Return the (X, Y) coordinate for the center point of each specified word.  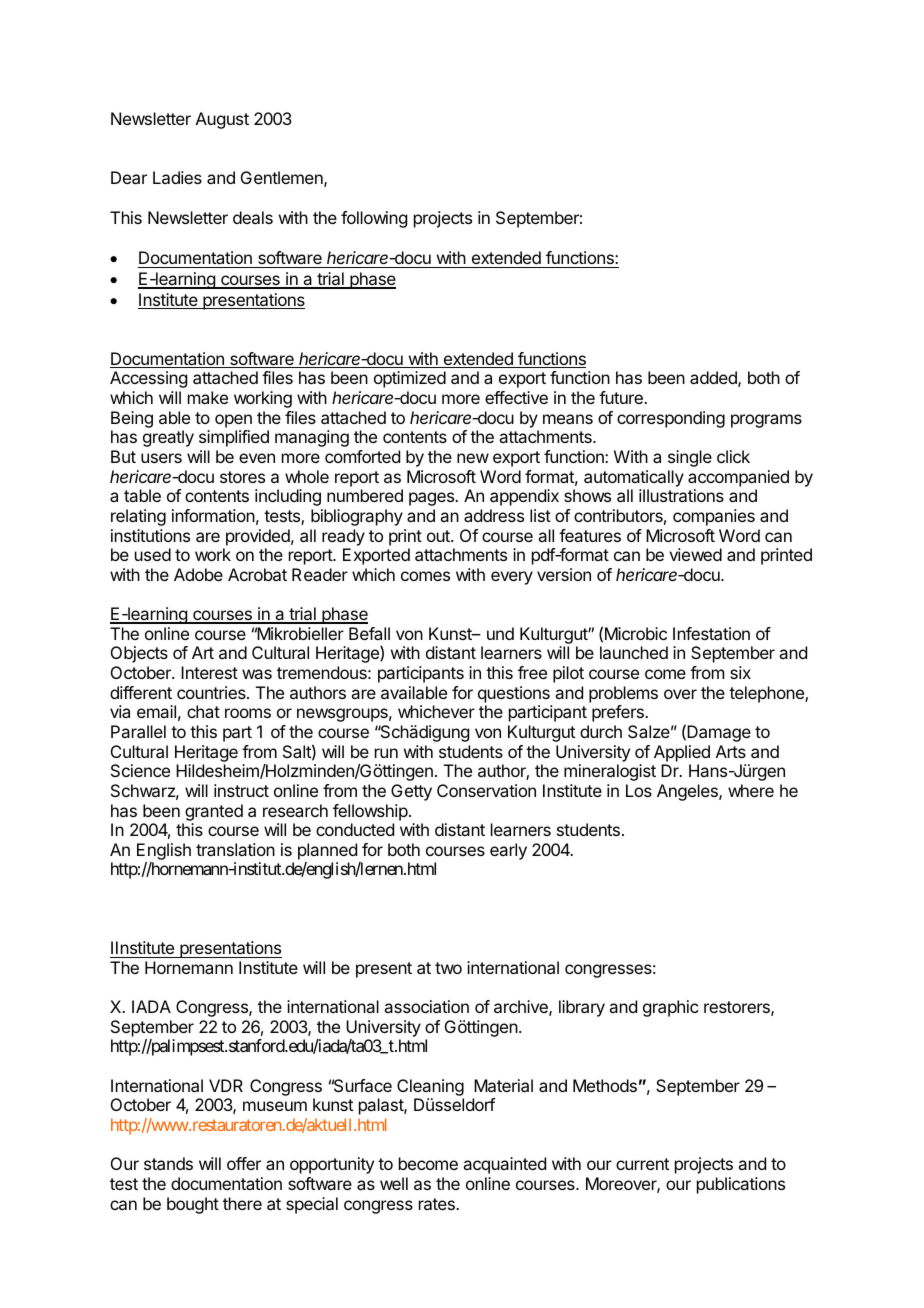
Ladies (177, 177)
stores (242, 477)
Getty (411, 792)
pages (432, 499)
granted (214, 812)
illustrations (681, 495)
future (622, 397)
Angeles (688, 792)
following (374, 219)
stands (168, 1163)
